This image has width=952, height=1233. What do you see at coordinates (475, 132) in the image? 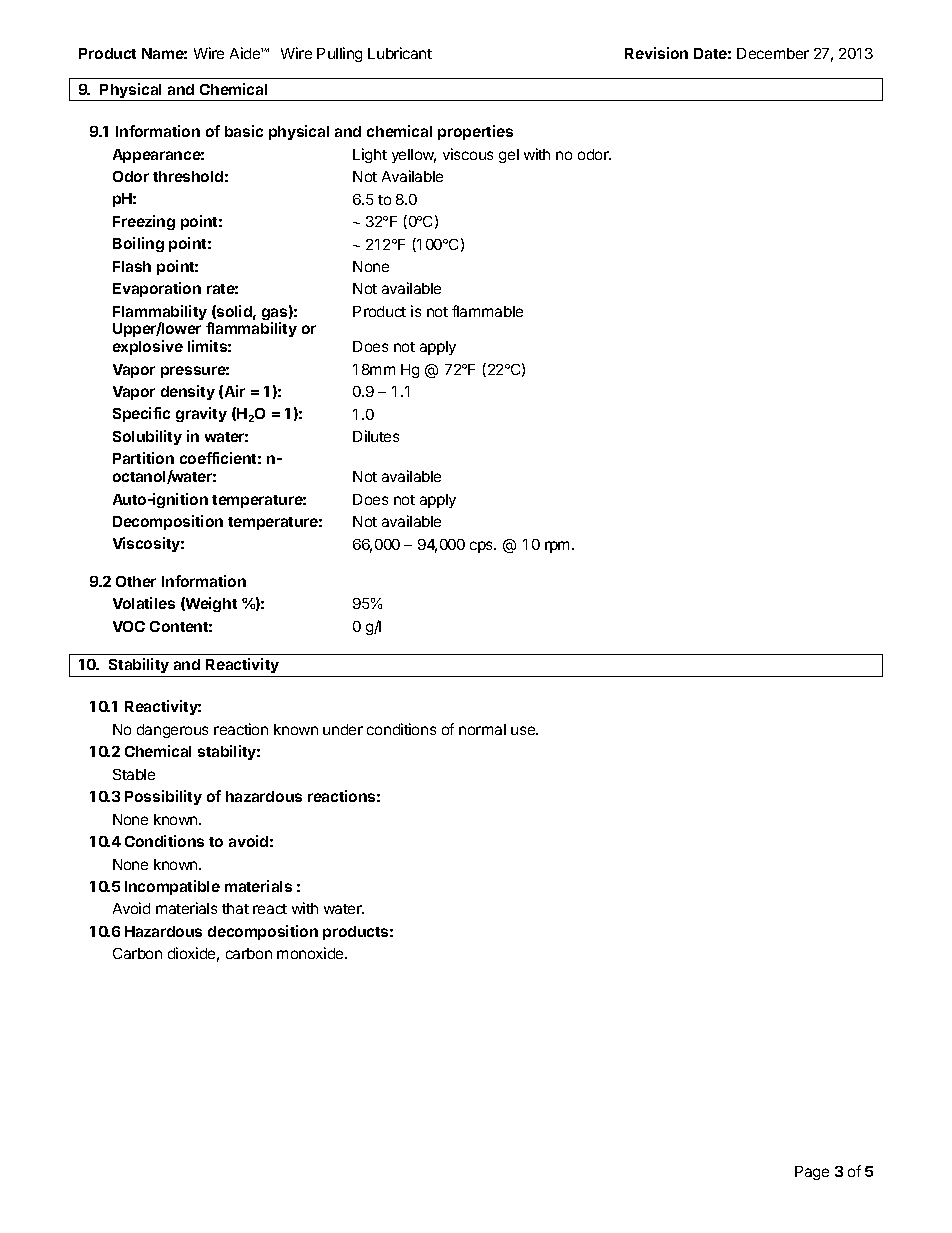
I see `properties` at bounding box center [475, 132].
